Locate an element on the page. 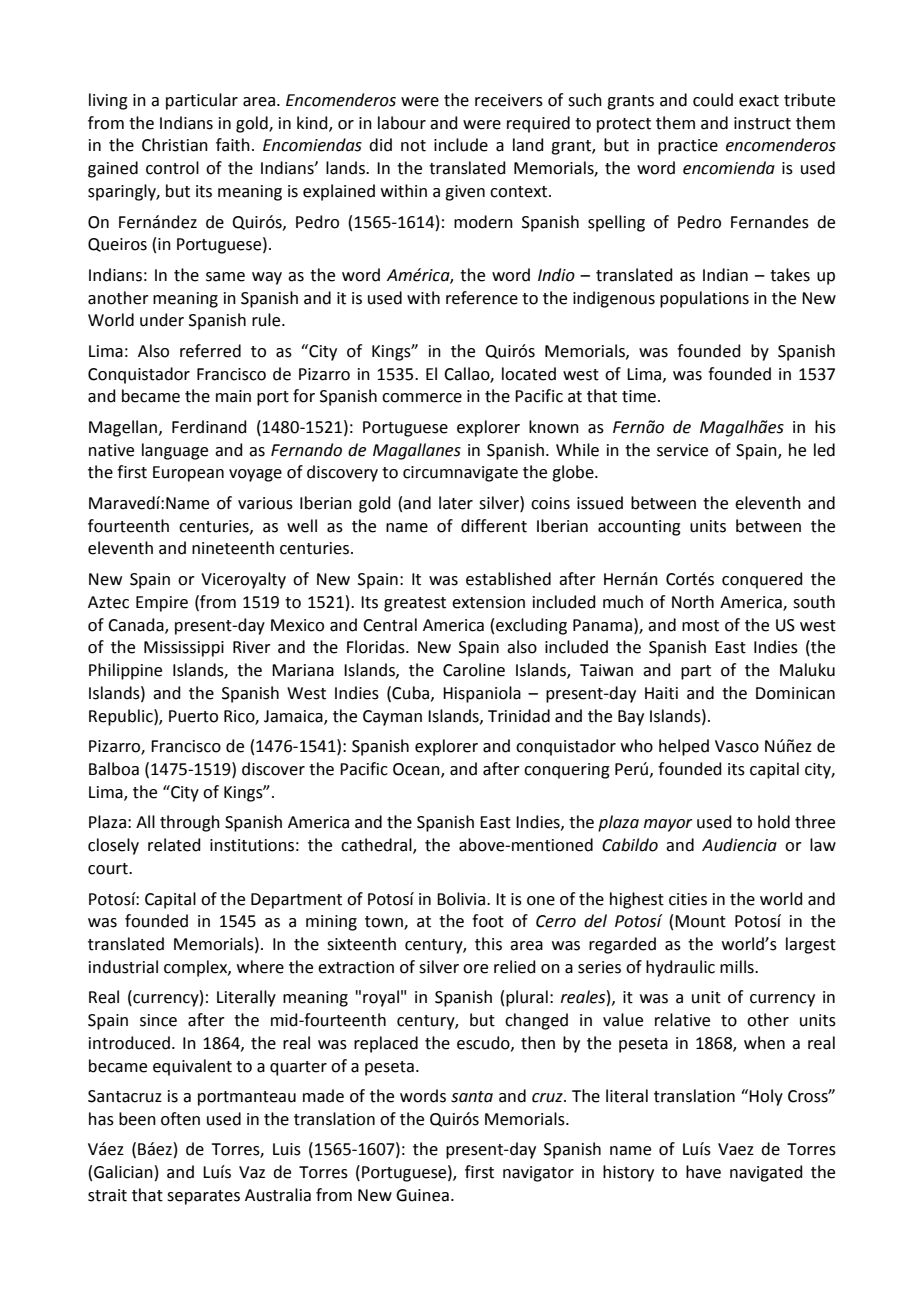  separates is located at coordinates (203, 1197).
